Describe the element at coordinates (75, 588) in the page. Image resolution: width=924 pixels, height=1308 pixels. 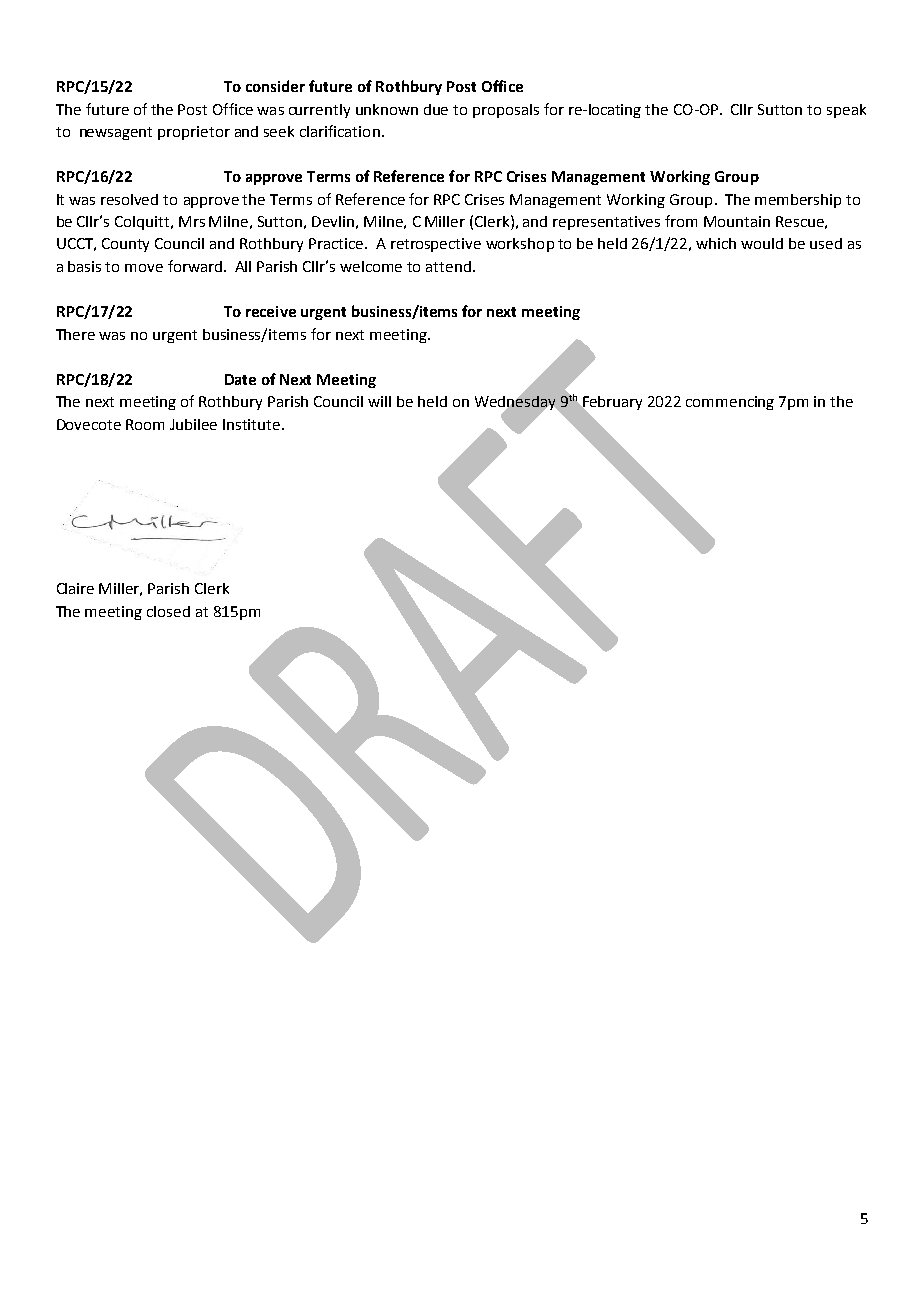
I see `Claire` at that location.
